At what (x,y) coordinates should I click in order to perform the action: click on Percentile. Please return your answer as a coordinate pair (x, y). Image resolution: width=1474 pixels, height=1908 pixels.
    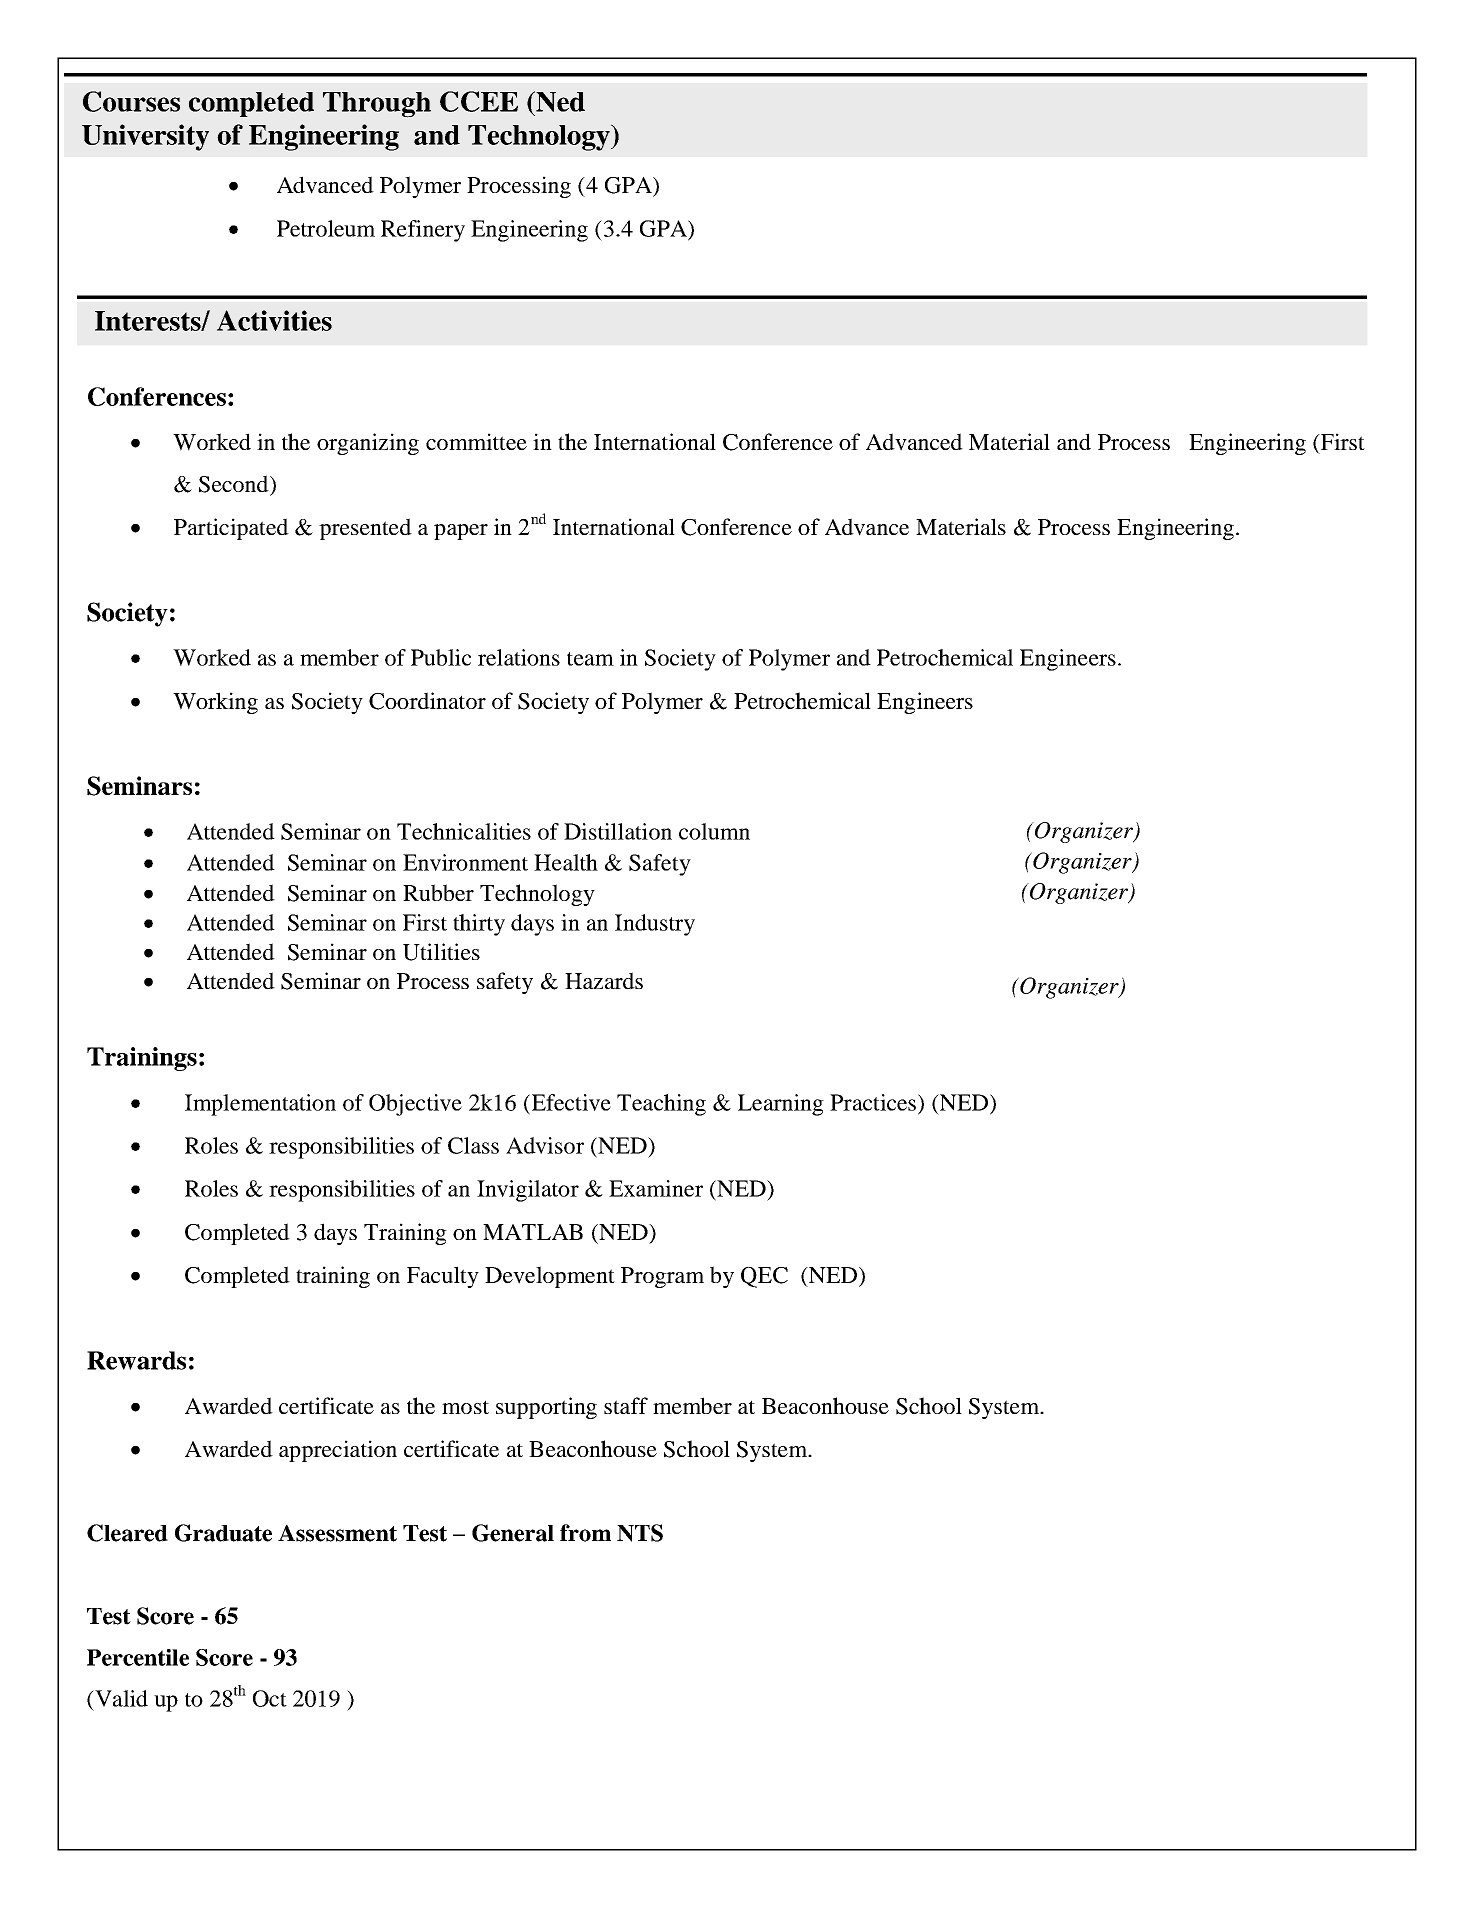
    Looking at the image, I should click on (138, 1657).
